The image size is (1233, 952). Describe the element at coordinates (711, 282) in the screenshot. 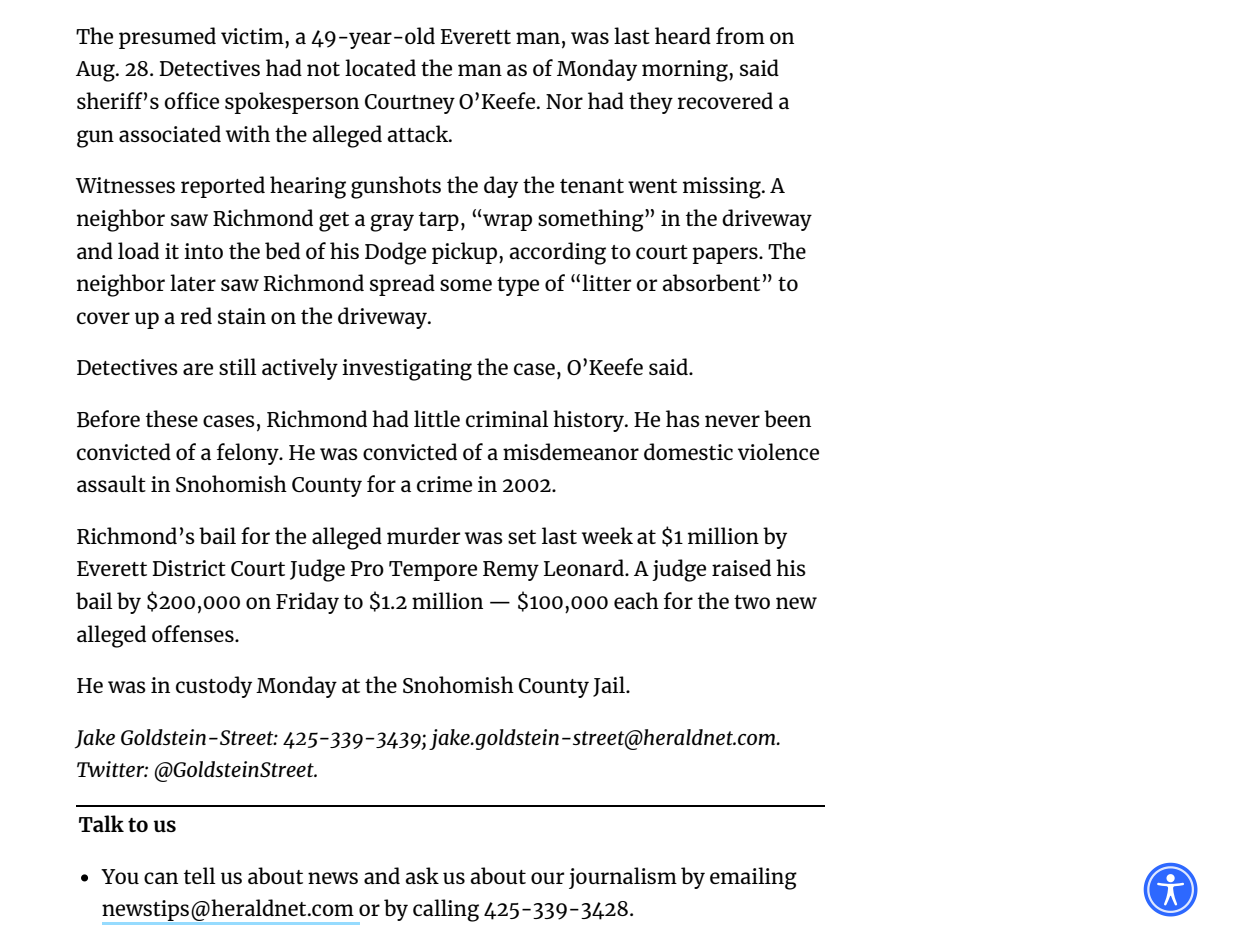

I see `absorbent` at that location.
